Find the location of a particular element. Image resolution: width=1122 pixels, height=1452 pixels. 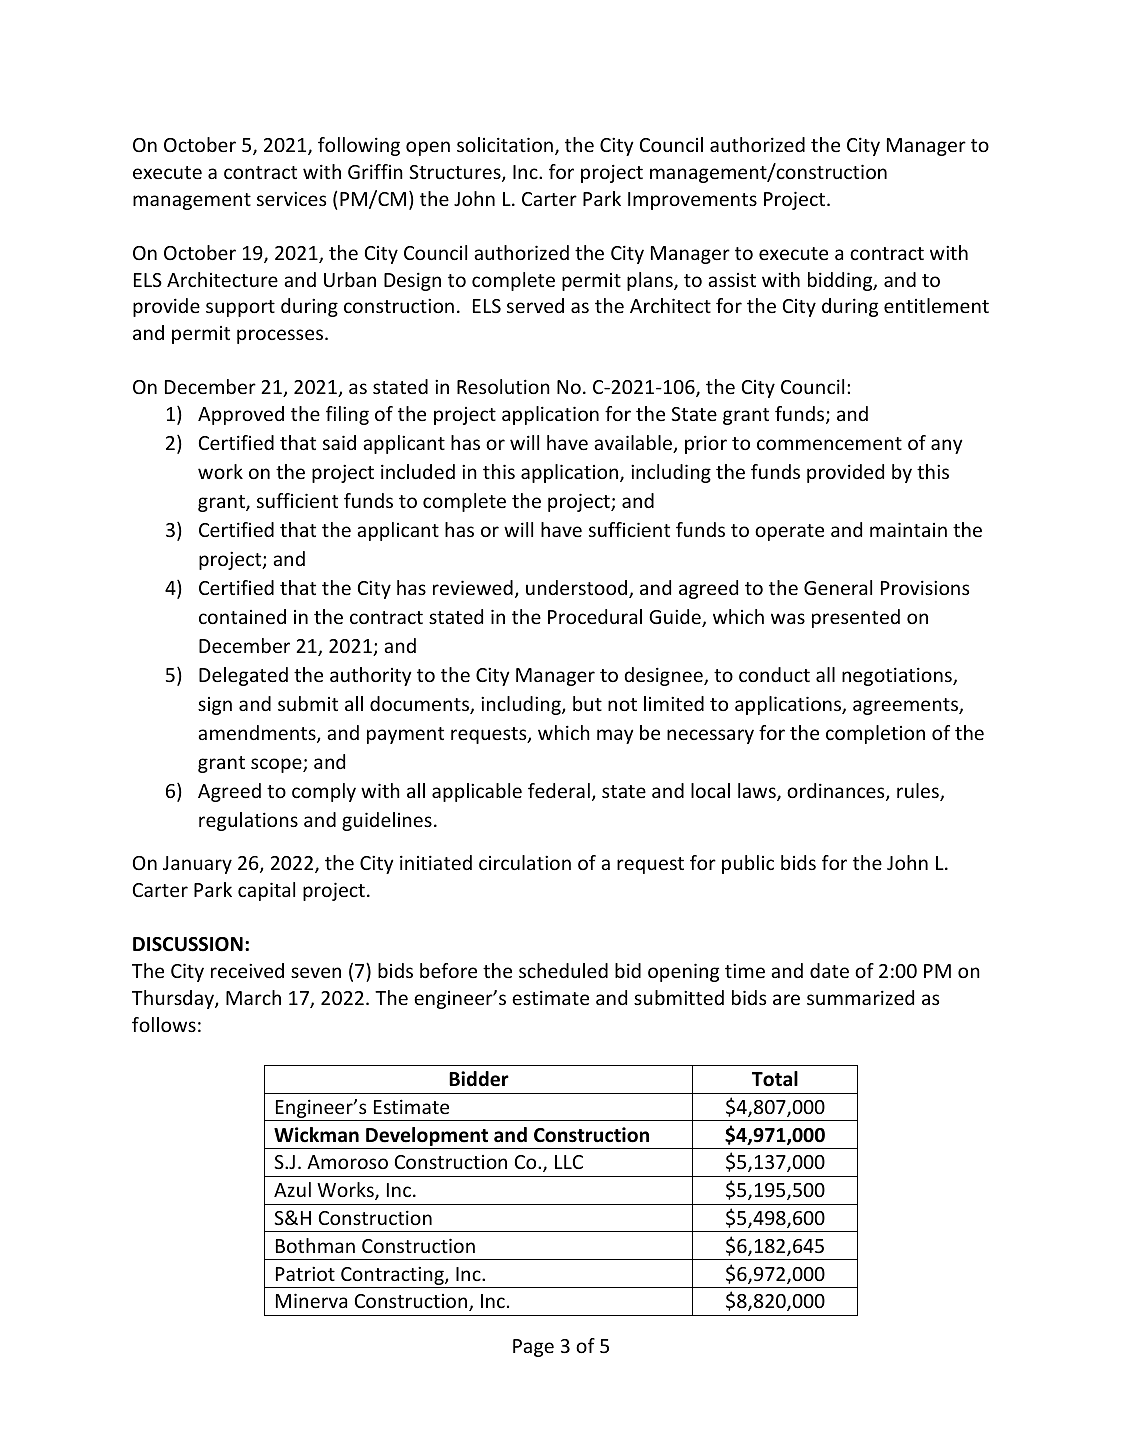

available is located at coordinates (634, 444).
